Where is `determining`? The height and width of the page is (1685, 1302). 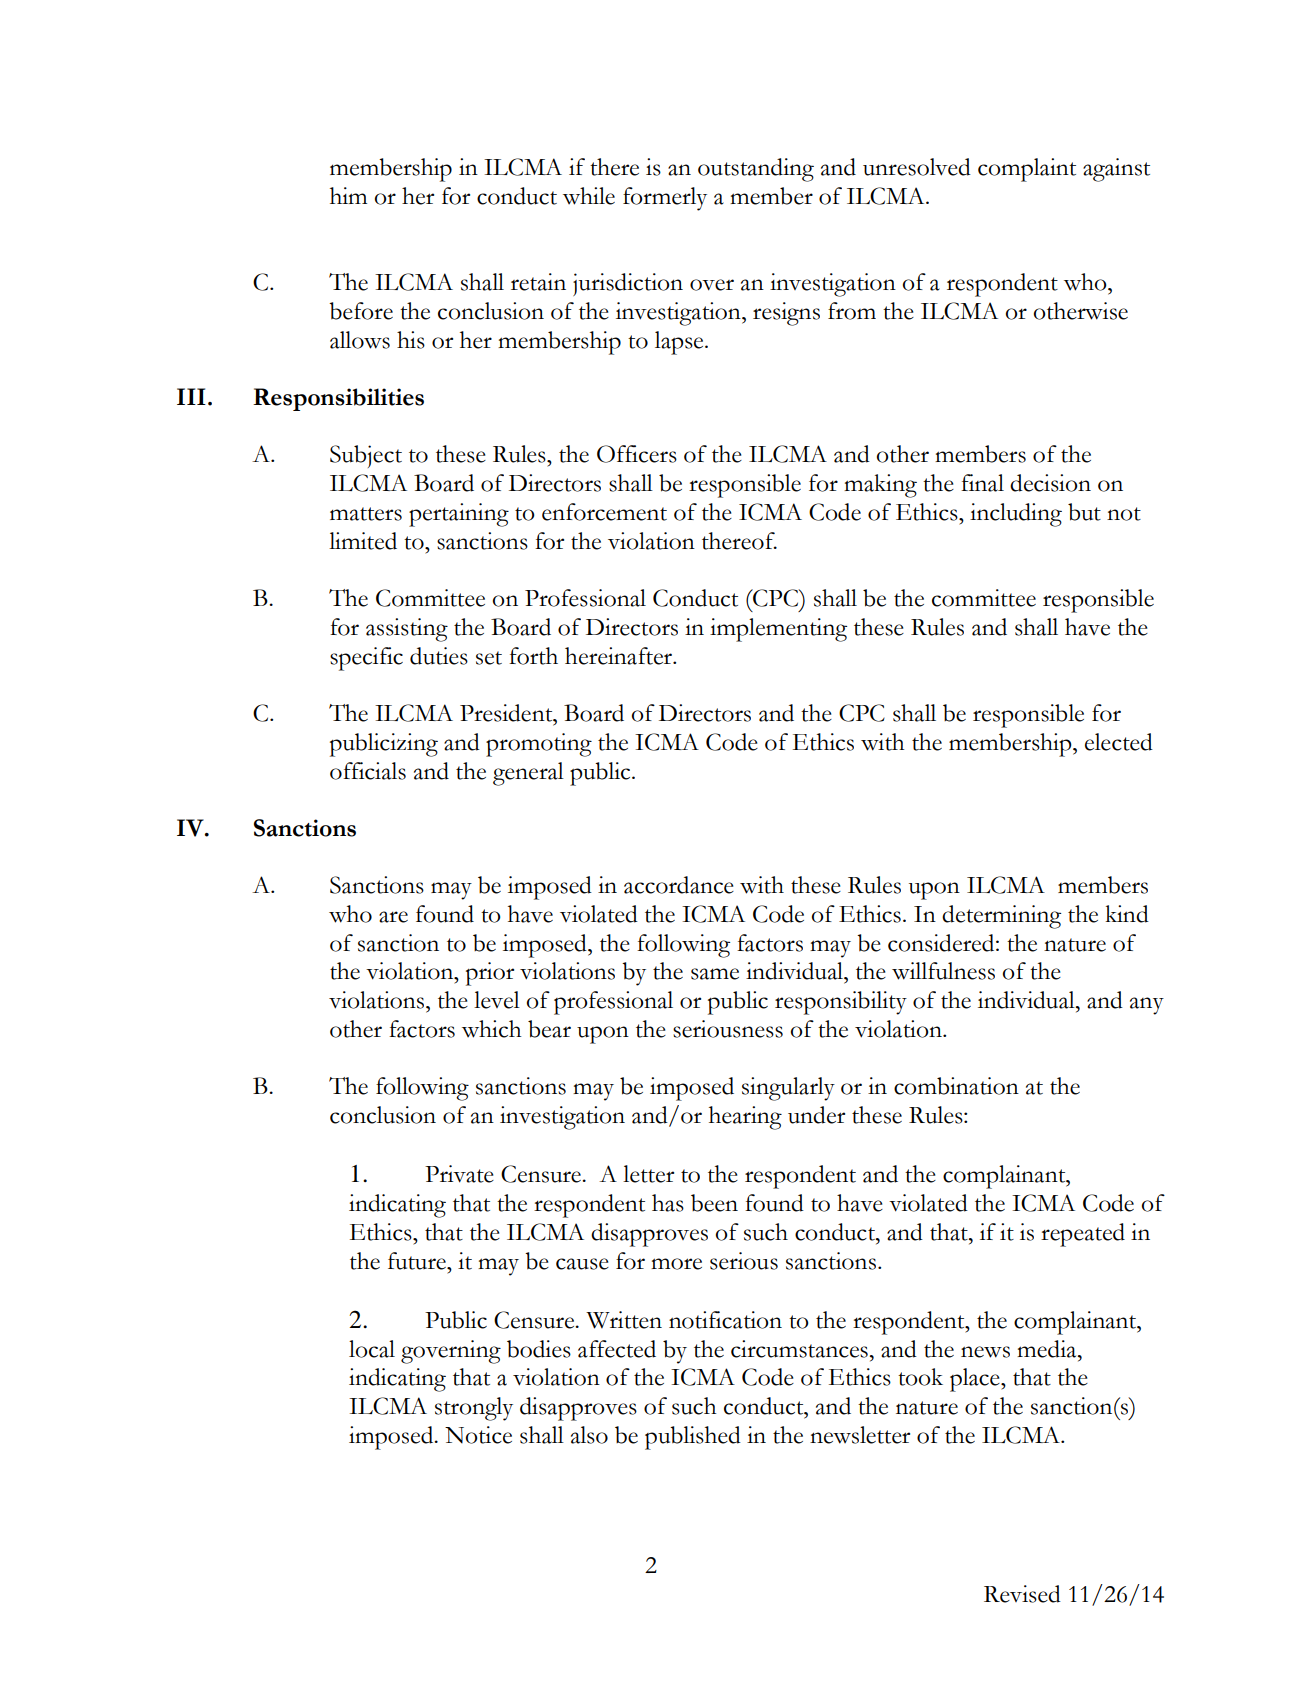
determining is located at coordinates (1001, 917).
